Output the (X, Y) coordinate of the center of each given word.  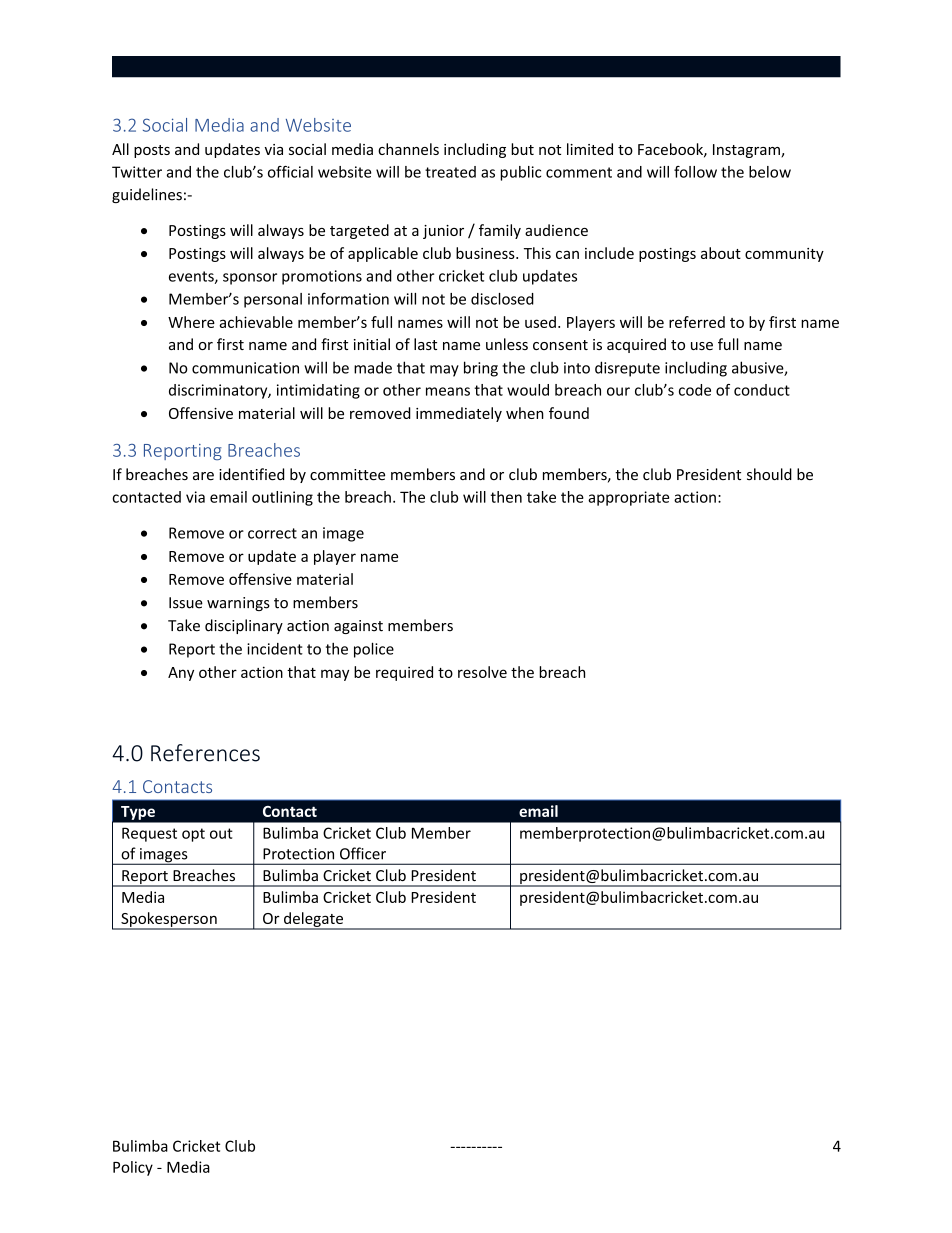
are (203, 476)
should (769, 474)
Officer (363, 853)
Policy (133, 1168)
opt (193, 835)
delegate (313, 920)
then (506, 497)
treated (450, 172)
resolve (482, 672)
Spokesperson (169, 920)
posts (152, 151)
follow (695, 172)
